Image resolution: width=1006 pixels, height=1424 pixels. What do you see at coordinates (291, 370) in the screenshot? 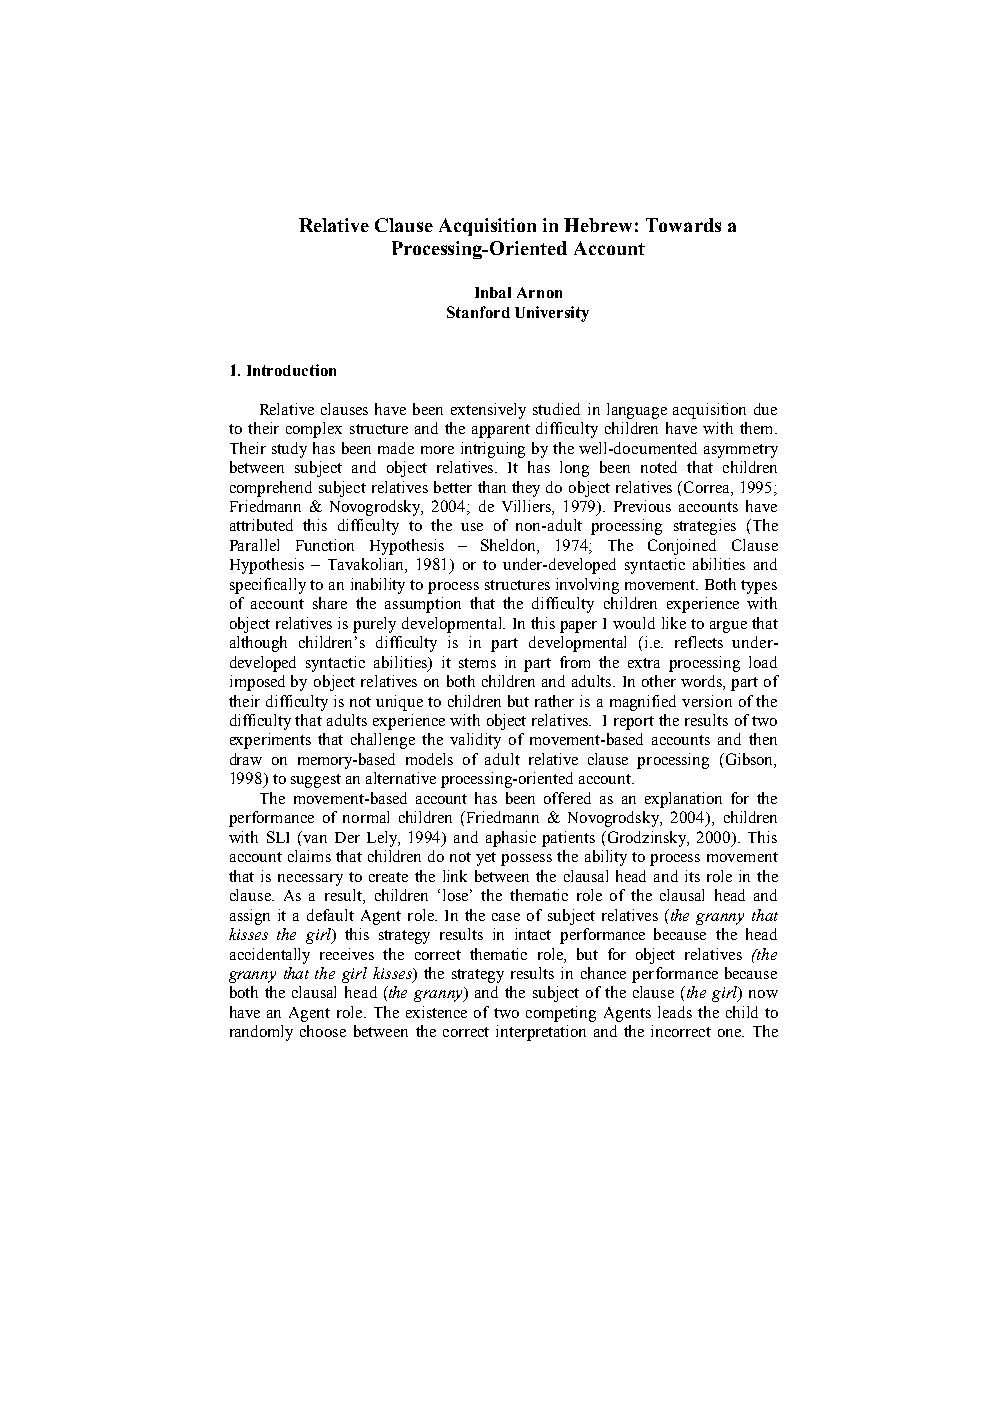
I see `Introduction` at bounding box center [291, 370].
